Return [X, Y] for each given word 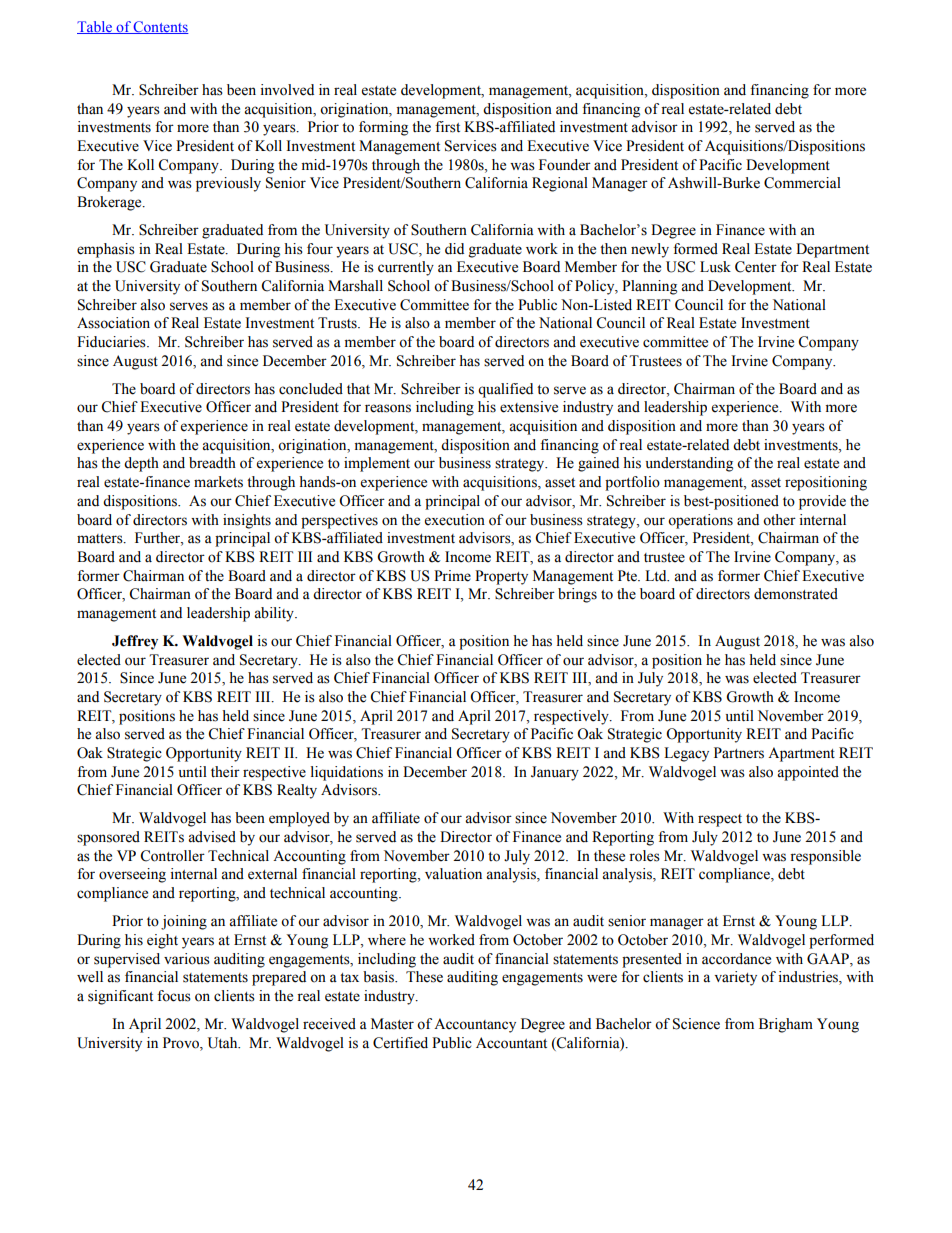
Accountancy [475, 1025]
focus [174, 996]
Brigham [786, 1025]
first [447, 127]
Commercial [802, 183]
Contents [160, 27]
